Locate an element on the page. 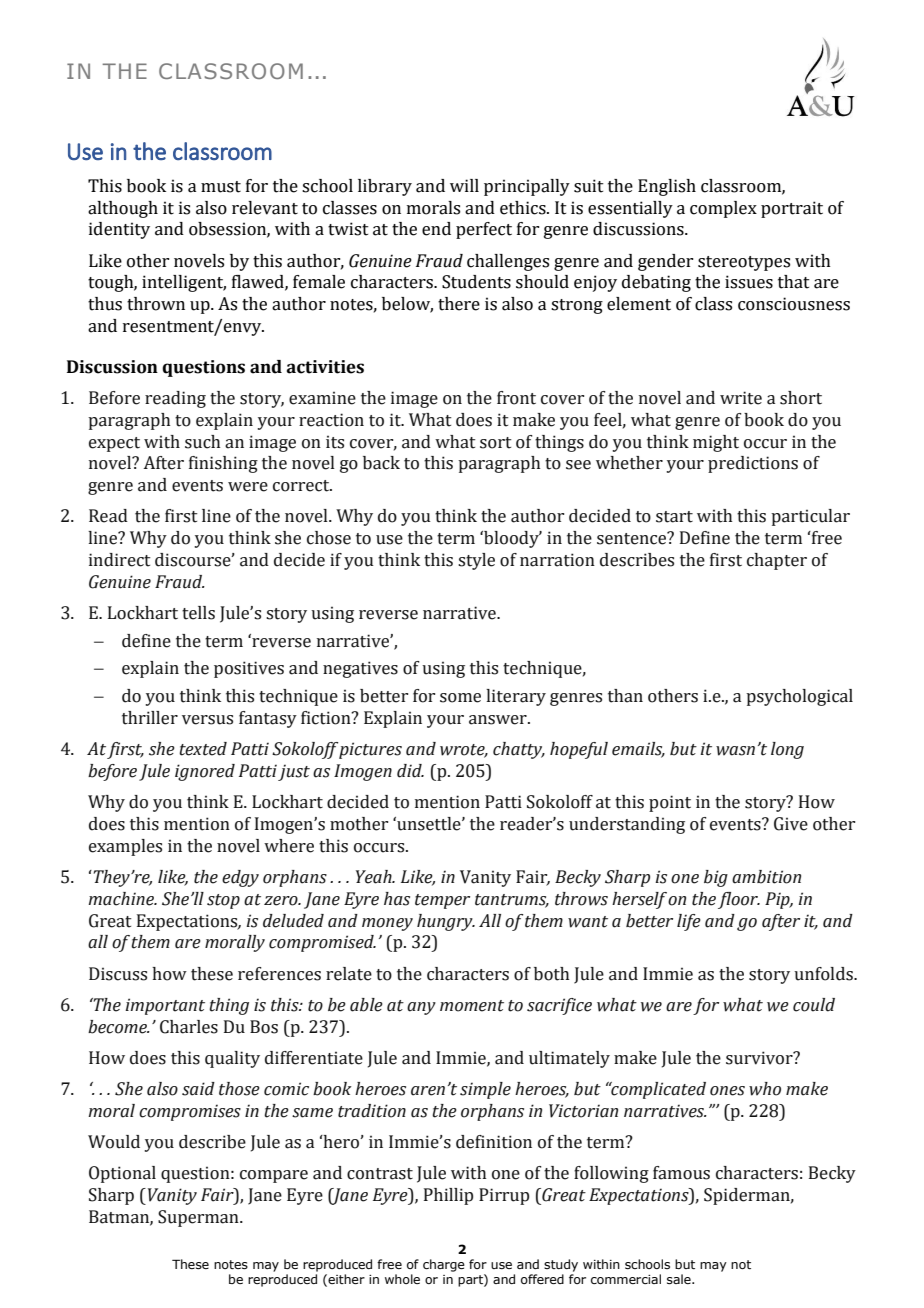 The width and height of the page is (924, 1308). stop is located at coordinates (223, 901).
